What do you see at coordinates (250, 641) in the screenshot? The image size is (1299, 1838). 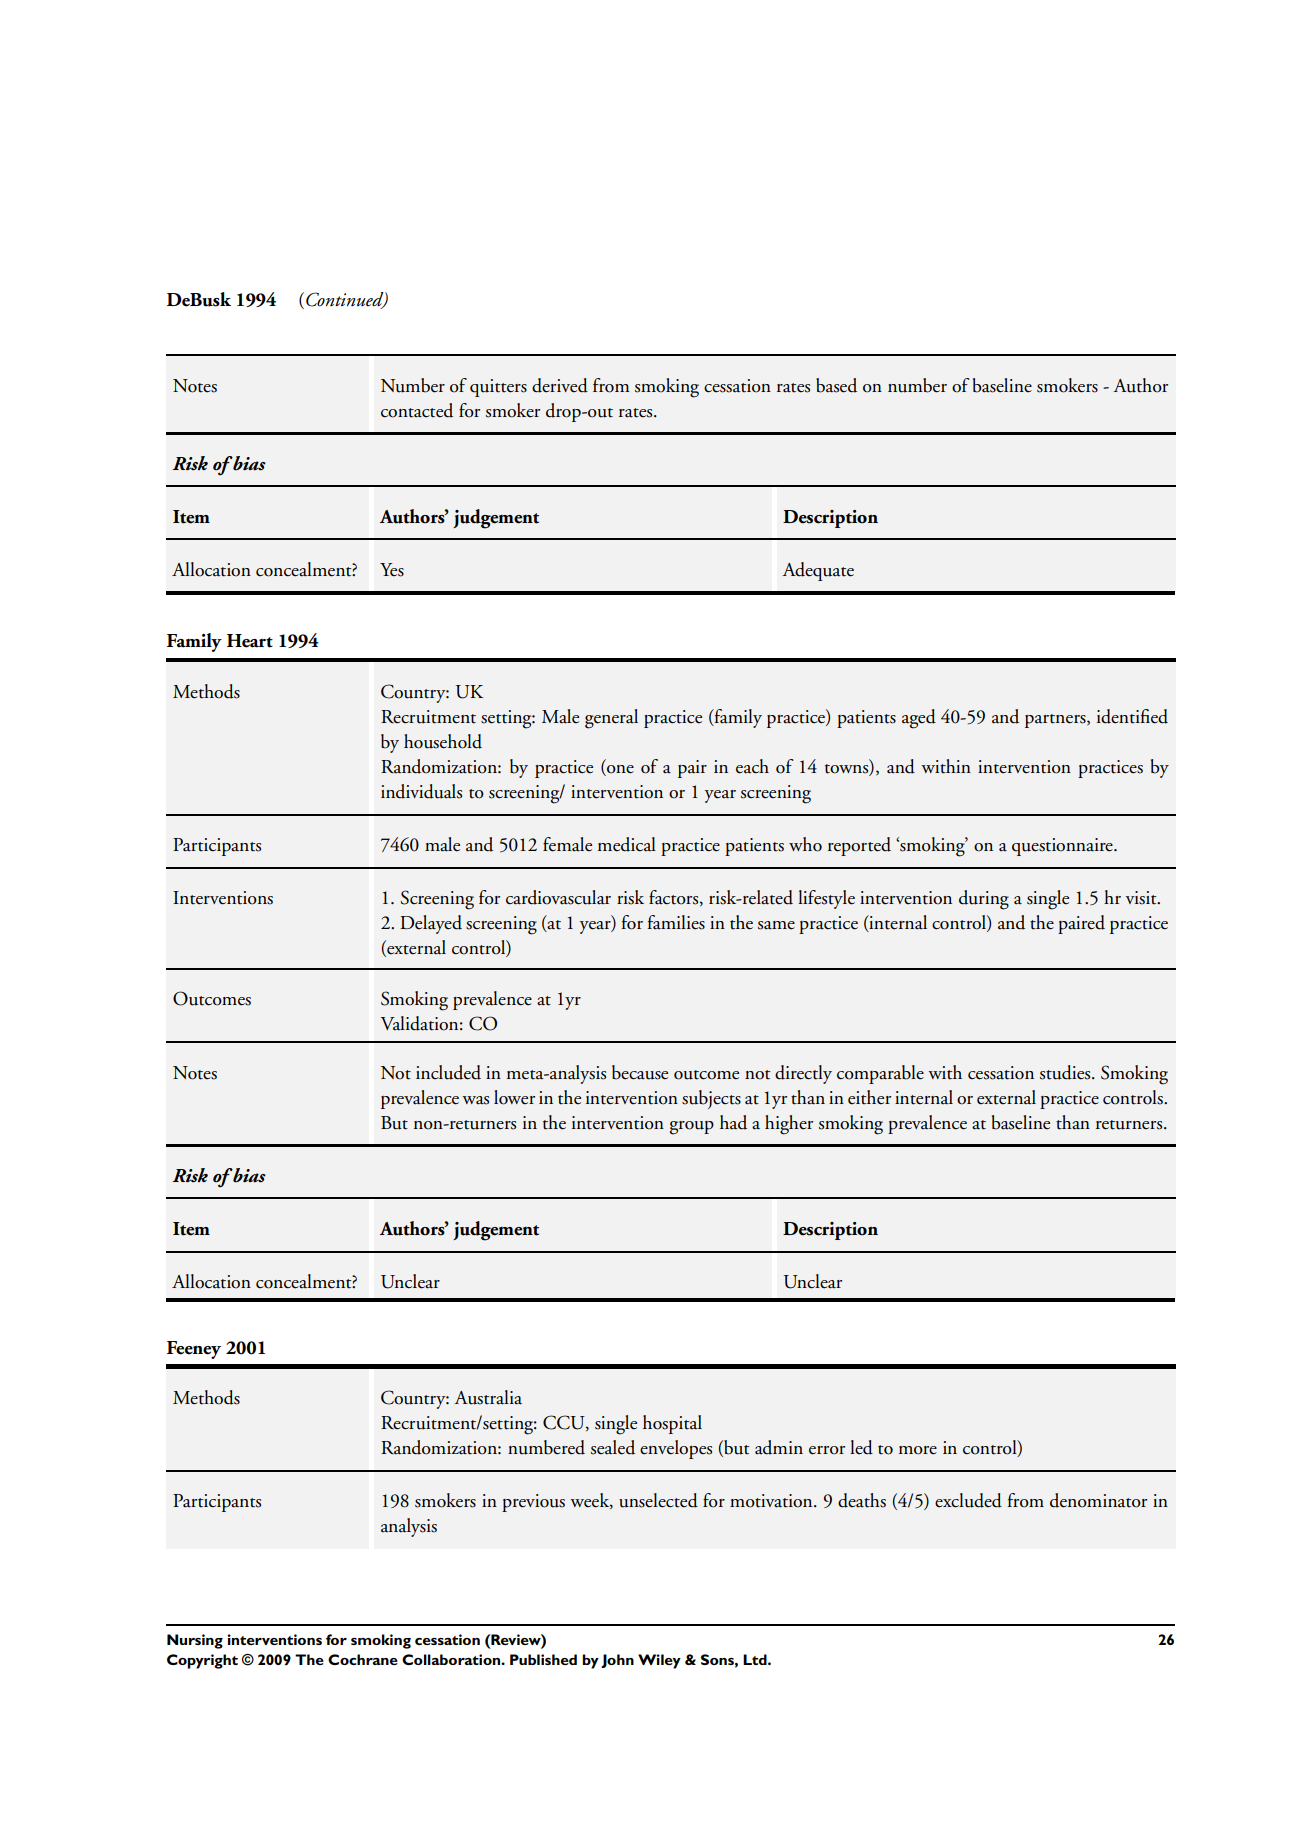 I see `Heart` at bounding box center [250, 641].
